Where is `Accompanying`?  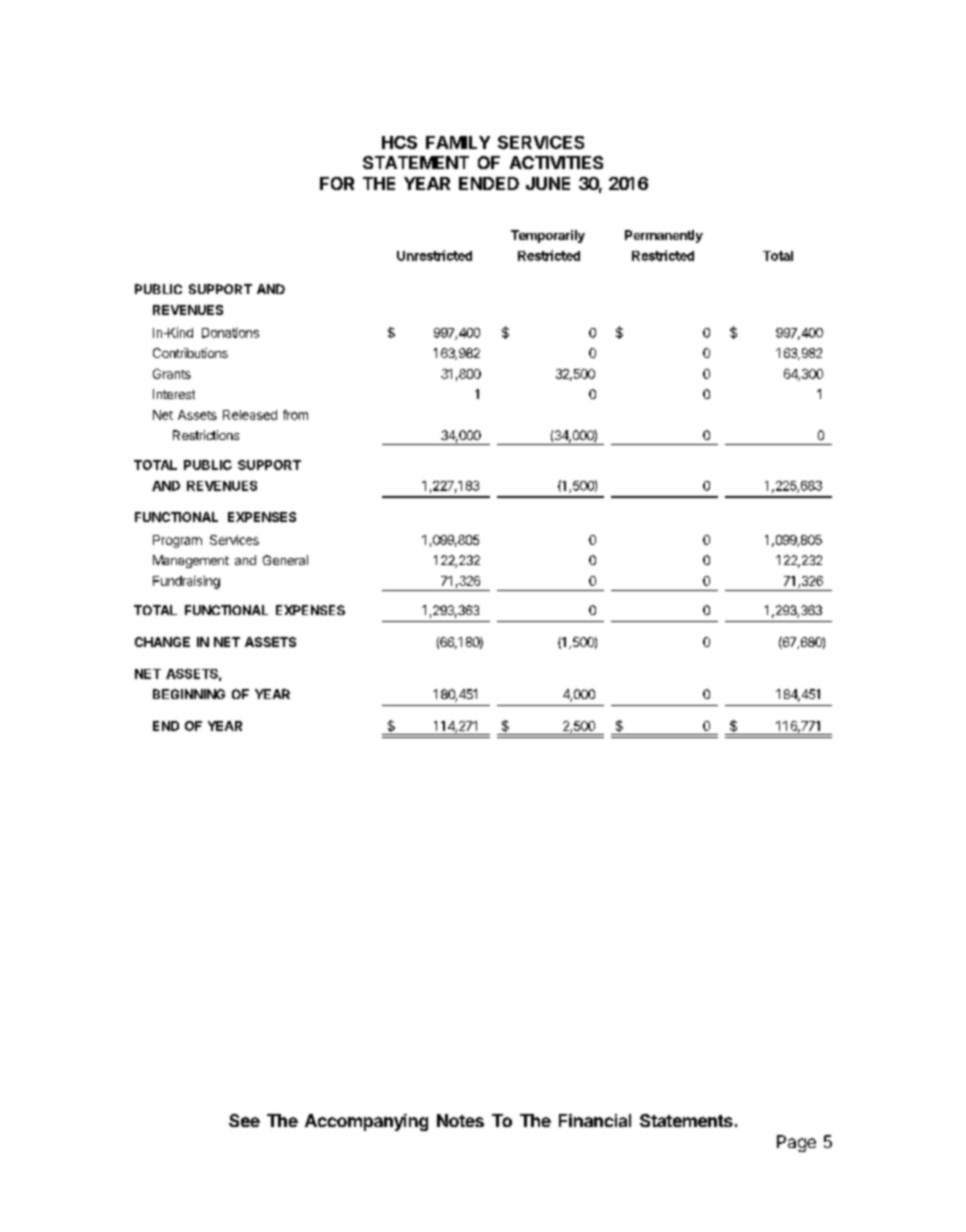
Accompanying is located at coordinates (366, 1122).
